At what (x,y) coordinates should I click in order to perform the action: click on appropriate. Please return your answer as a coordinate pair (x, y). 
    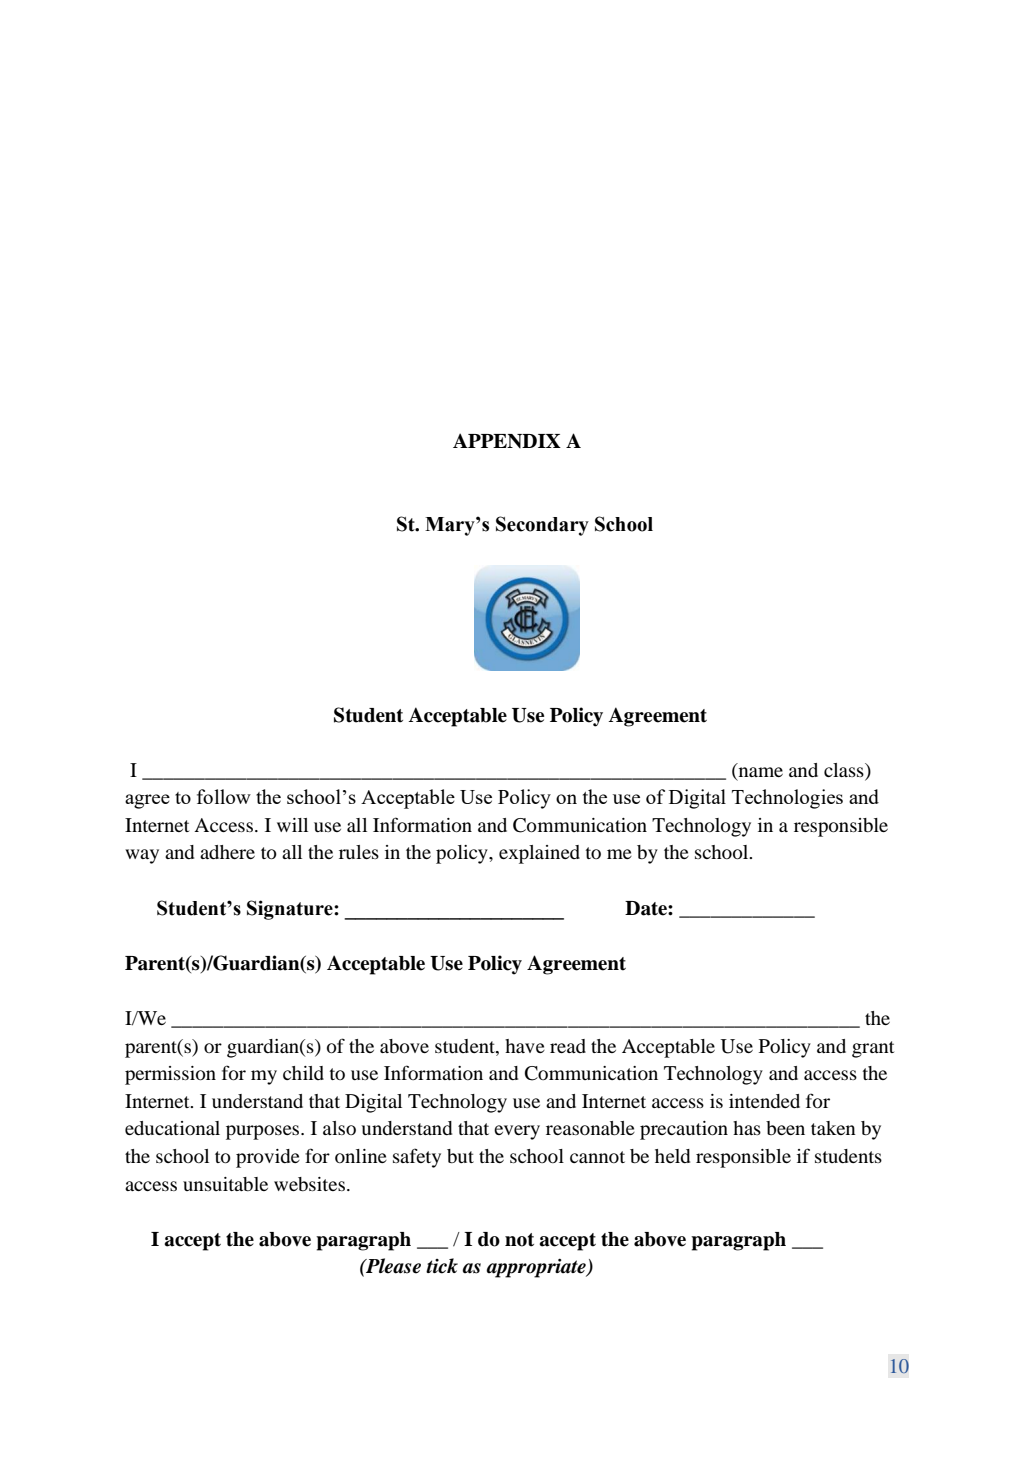
    Looking at the image, I should click on (537, 1268).
